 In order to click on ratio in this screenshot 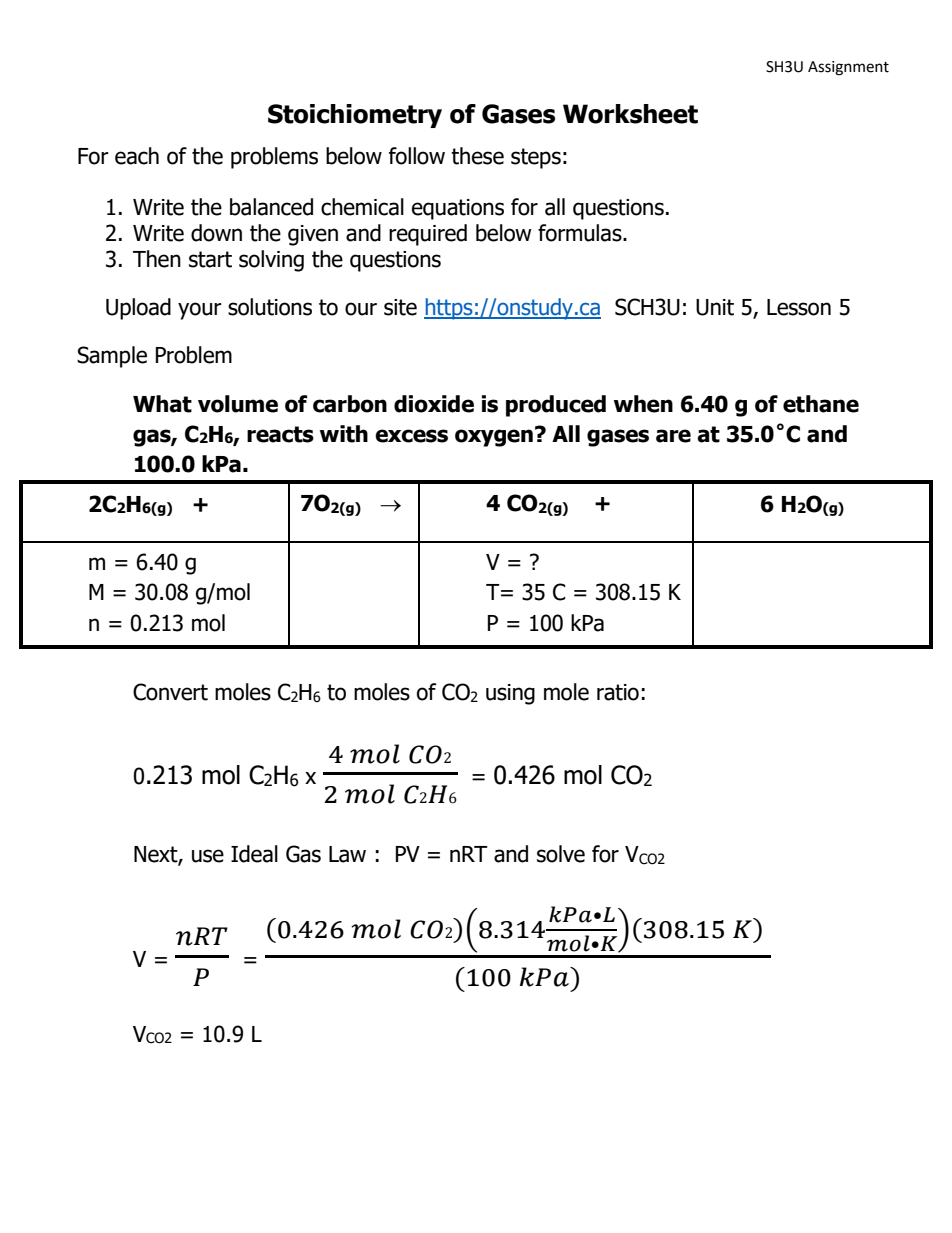, I will do `click(618, 692)`.
